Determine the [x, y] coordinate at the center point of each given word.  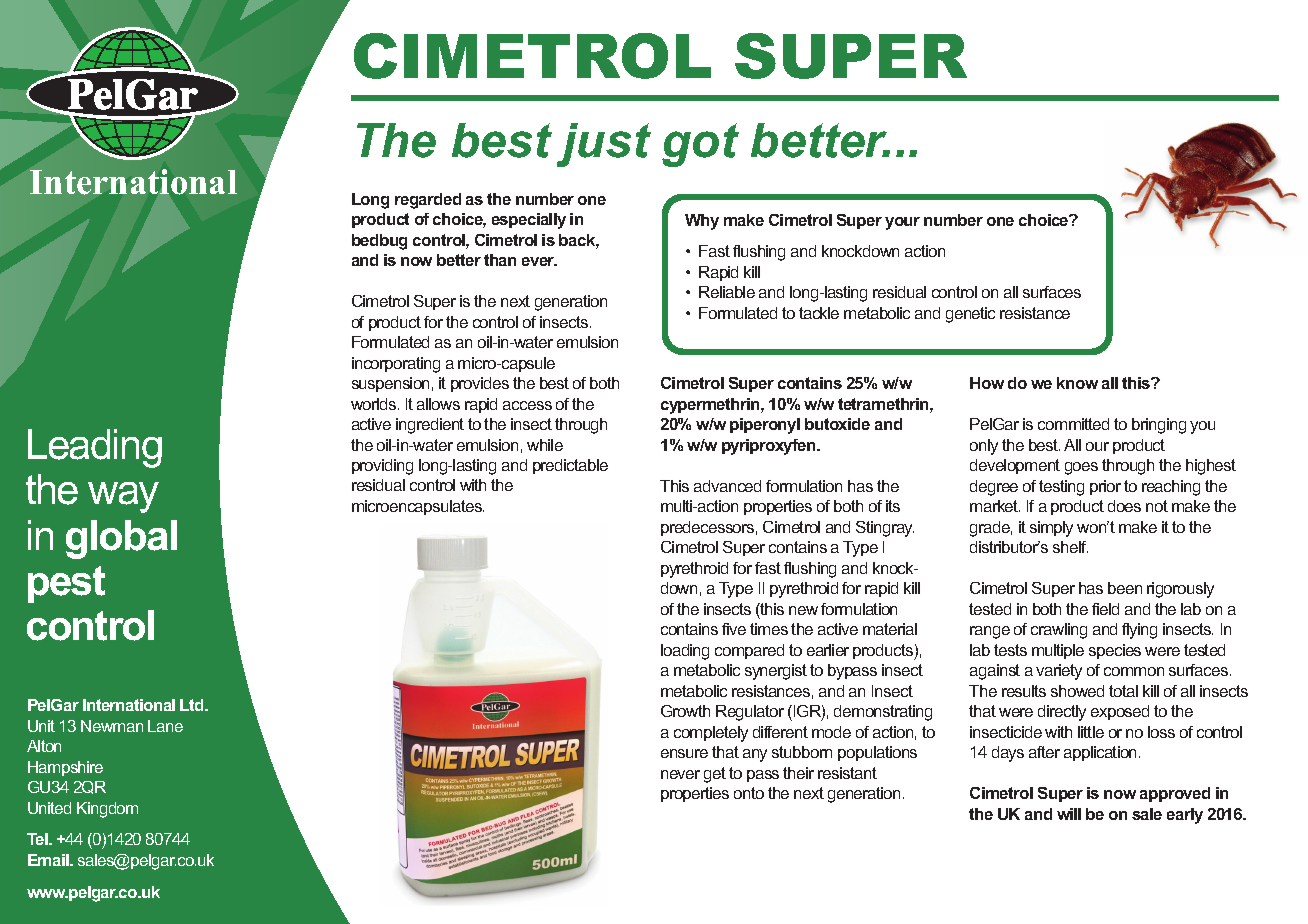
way [123, 497]
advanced [727, 486]
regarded [428, 201]
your [902, 223]
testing [1061, 488]
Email [49, 860]
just [604, 145]
